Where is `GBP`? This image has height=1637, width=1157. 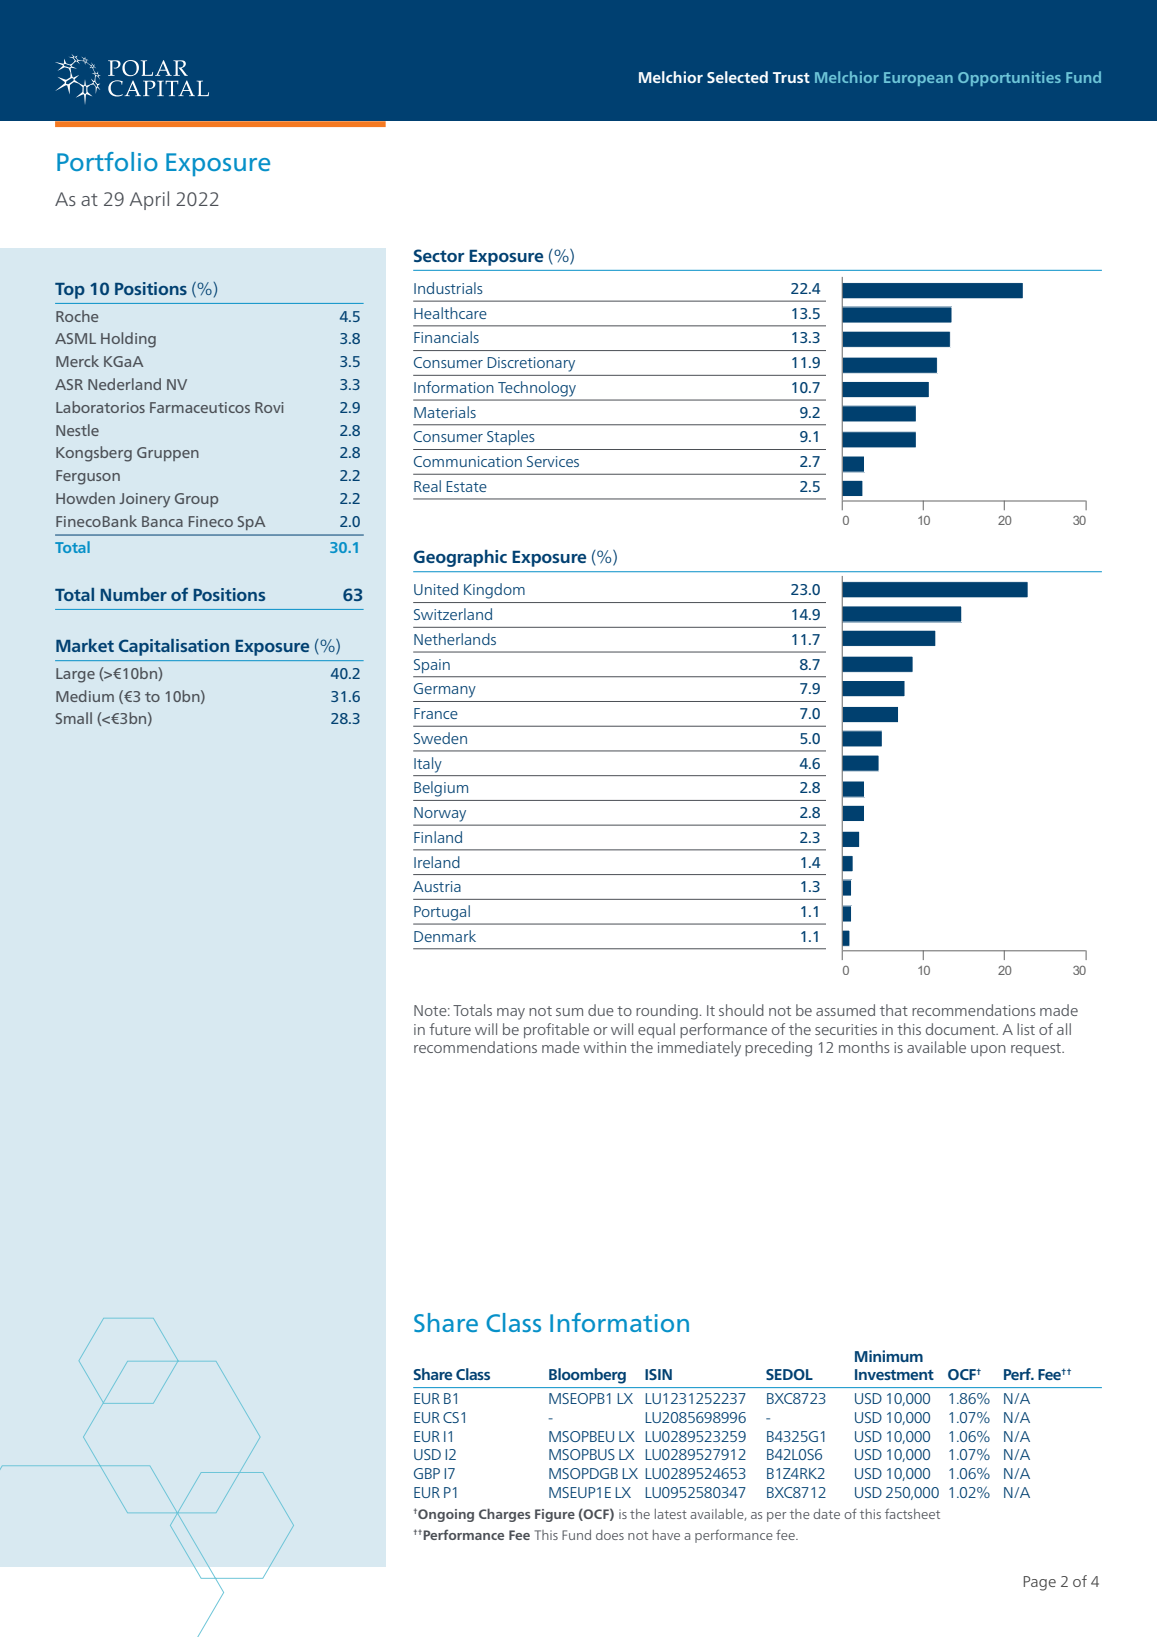 GBP is located at coordinates (427, 1473).
